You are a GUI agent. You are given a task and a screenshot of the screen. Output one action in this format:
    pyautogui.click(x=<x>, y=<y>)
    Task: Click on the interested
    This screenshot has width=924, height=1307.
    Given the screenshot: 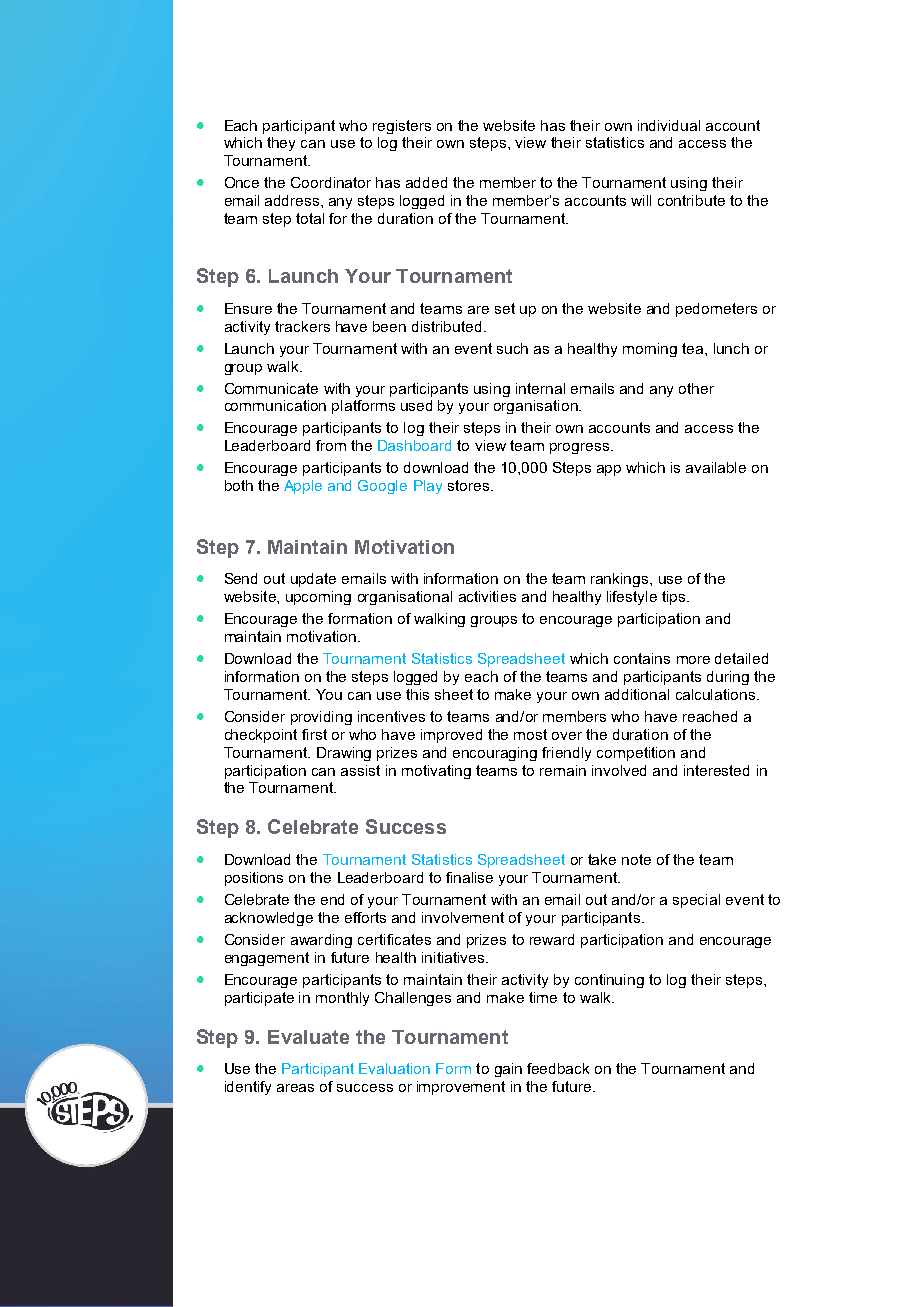 What is the action you would take?
    pyautogui.click(x=716, y=770)
